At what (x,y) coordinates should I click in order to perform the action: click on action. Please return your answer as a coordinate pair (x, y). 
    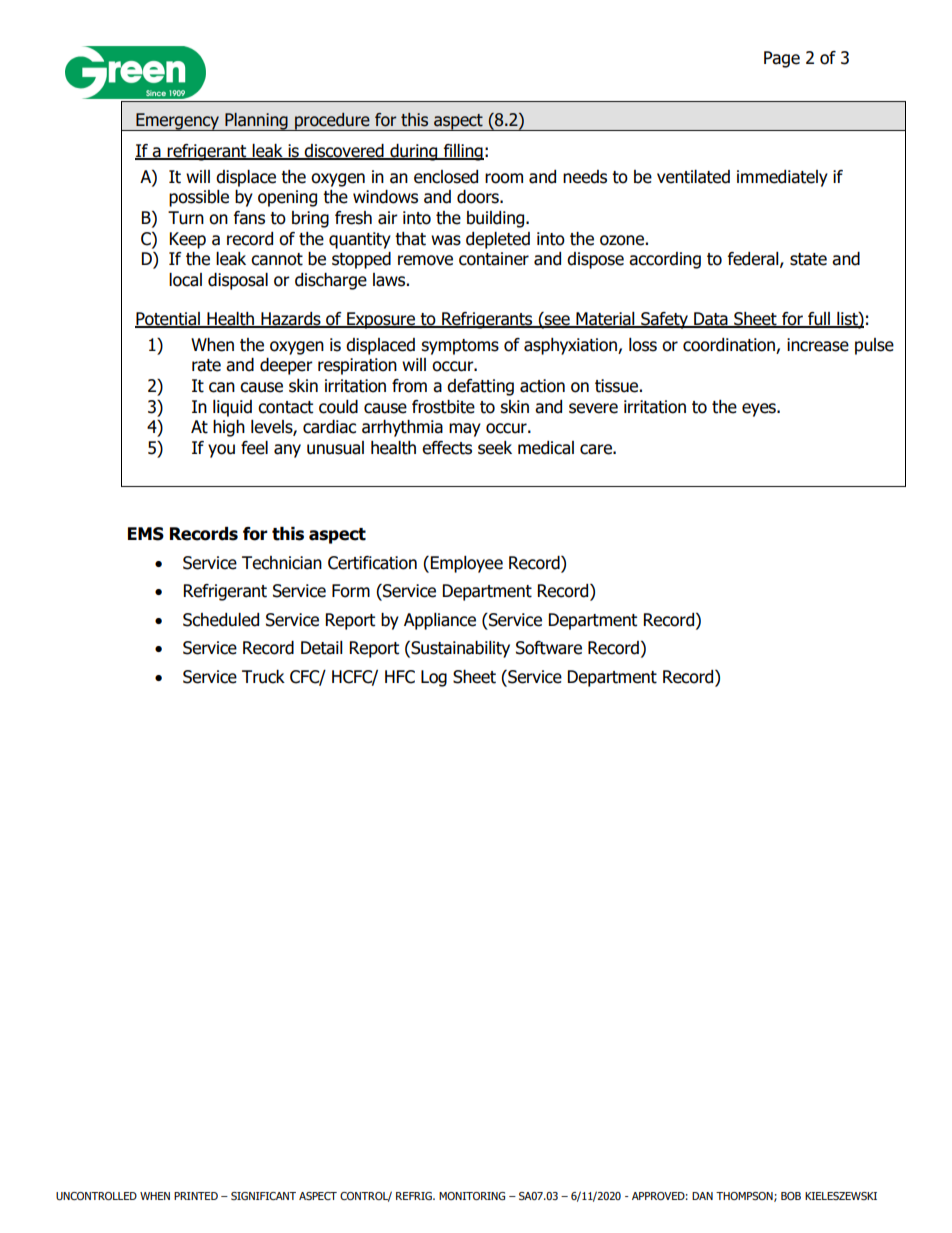
    Looking at the image, I should click on (542, 386).
